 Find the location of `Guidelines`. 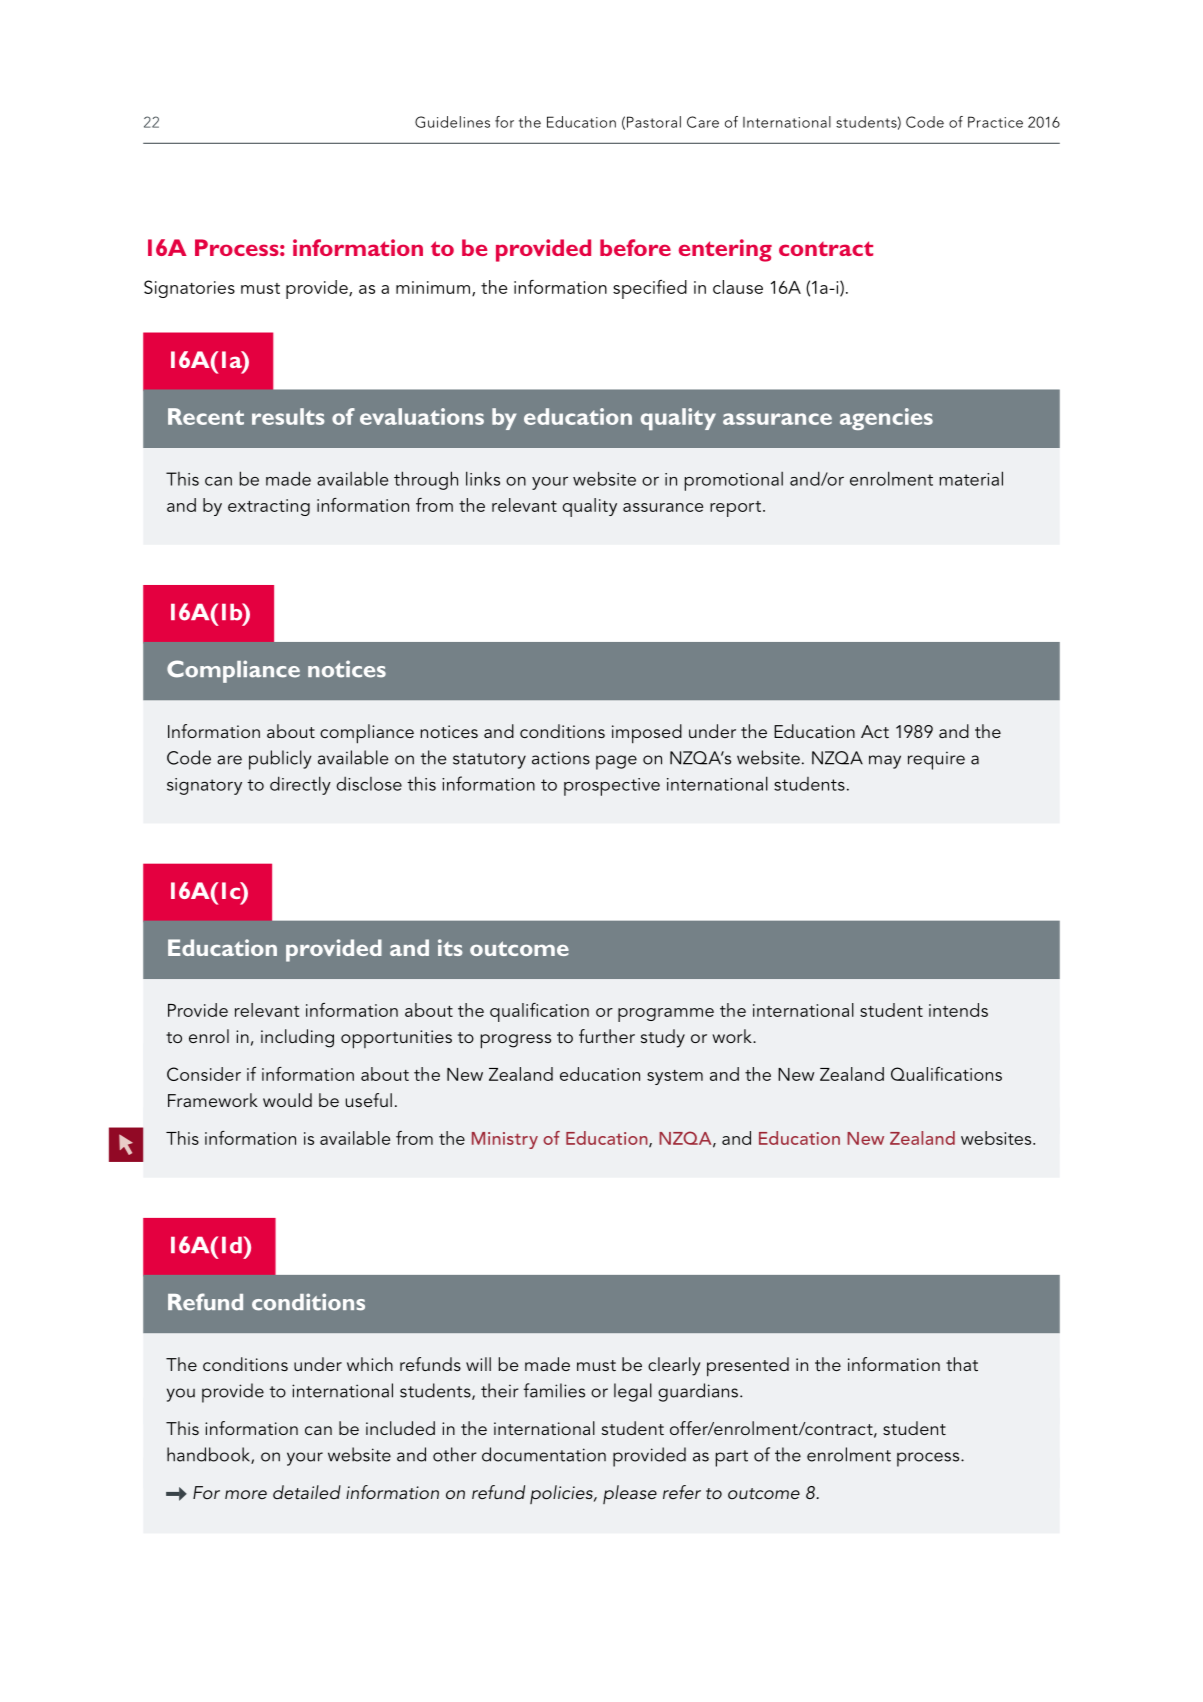

Guidelines is located at coordinates (452, 122).
